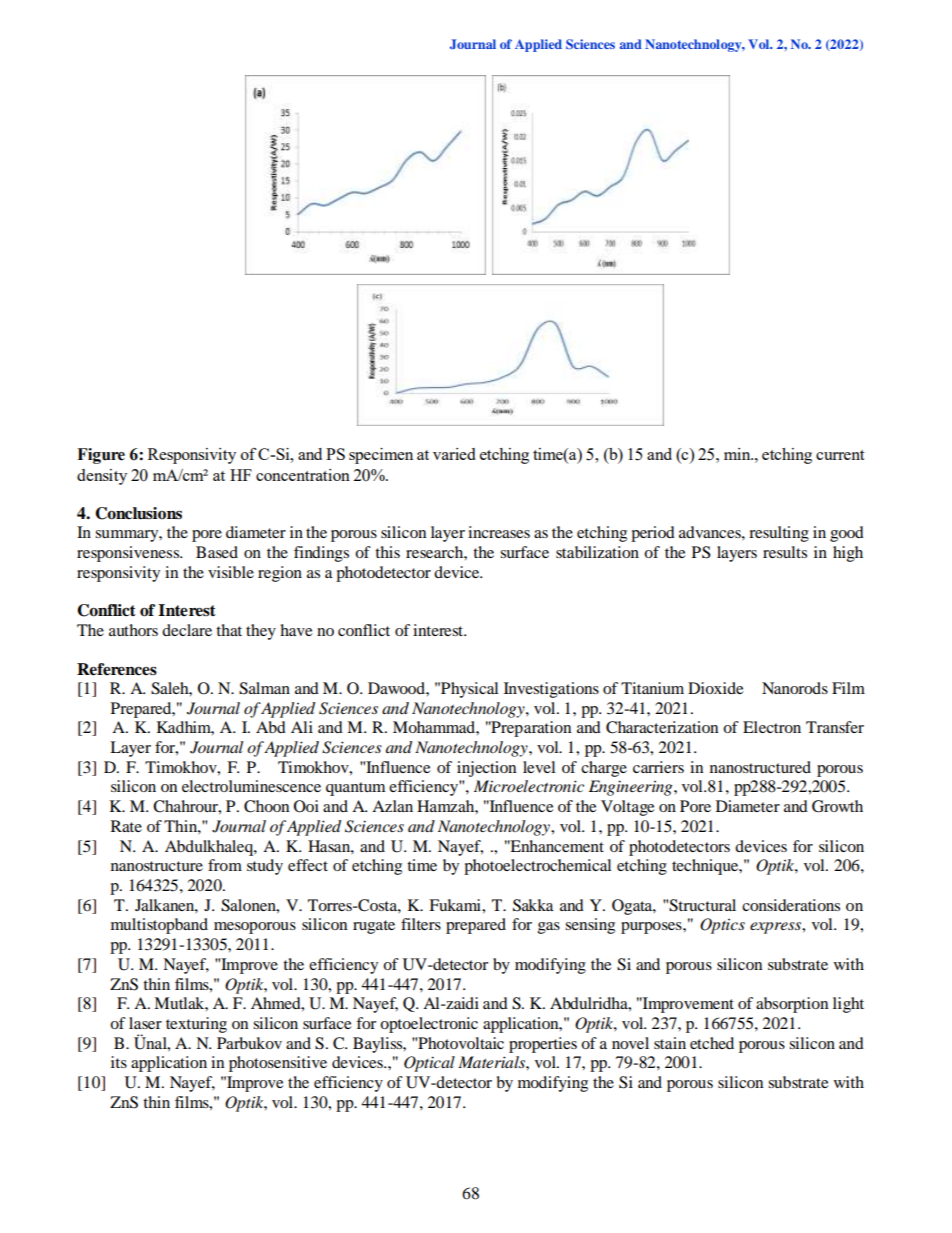  Describe the element at coordinates (251, 786) in the screenshot. I see `electroluminescence` at that location.
